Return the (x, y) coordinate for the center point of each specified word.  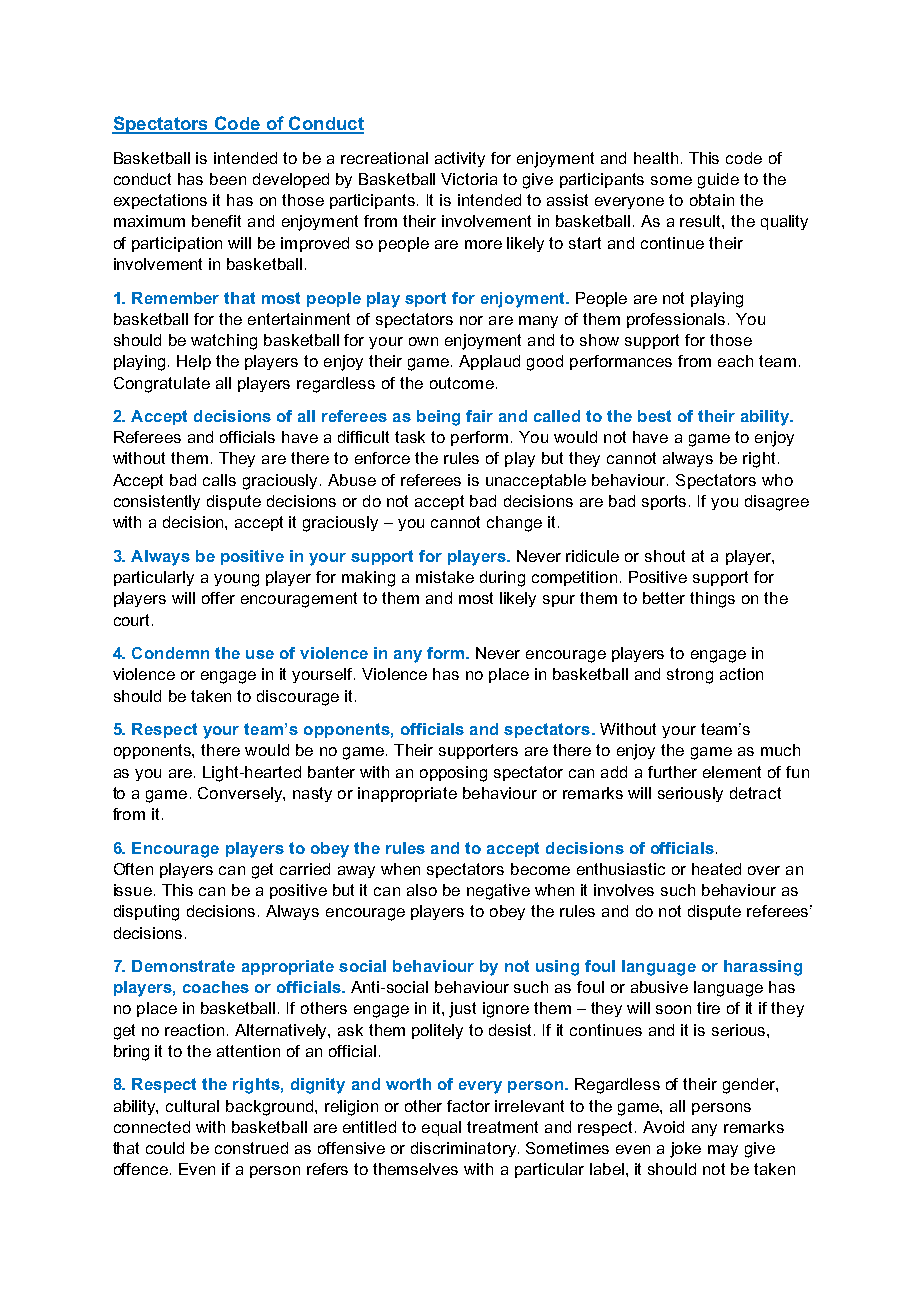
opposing (453, 774)
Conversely (241, 794)
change (514, 524)
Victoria (469, 179)
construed (251, 1148)
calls (219, 480)
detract (755, 793)
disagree (777, 503)
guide (718, 181)
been (228, 179)
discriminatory (463, 1149)
